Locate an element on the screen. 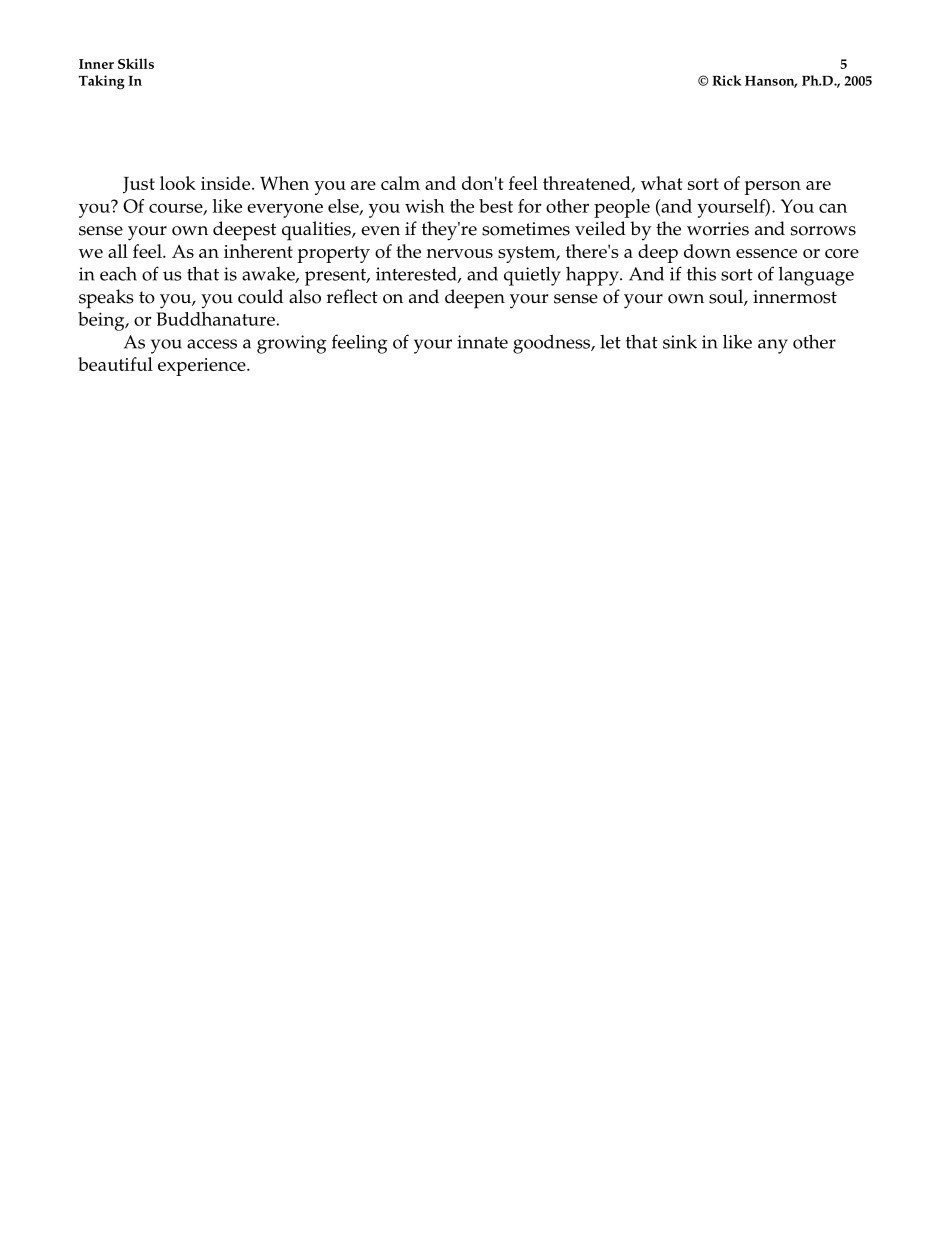  Skills is located at coordinates (136, 63).
